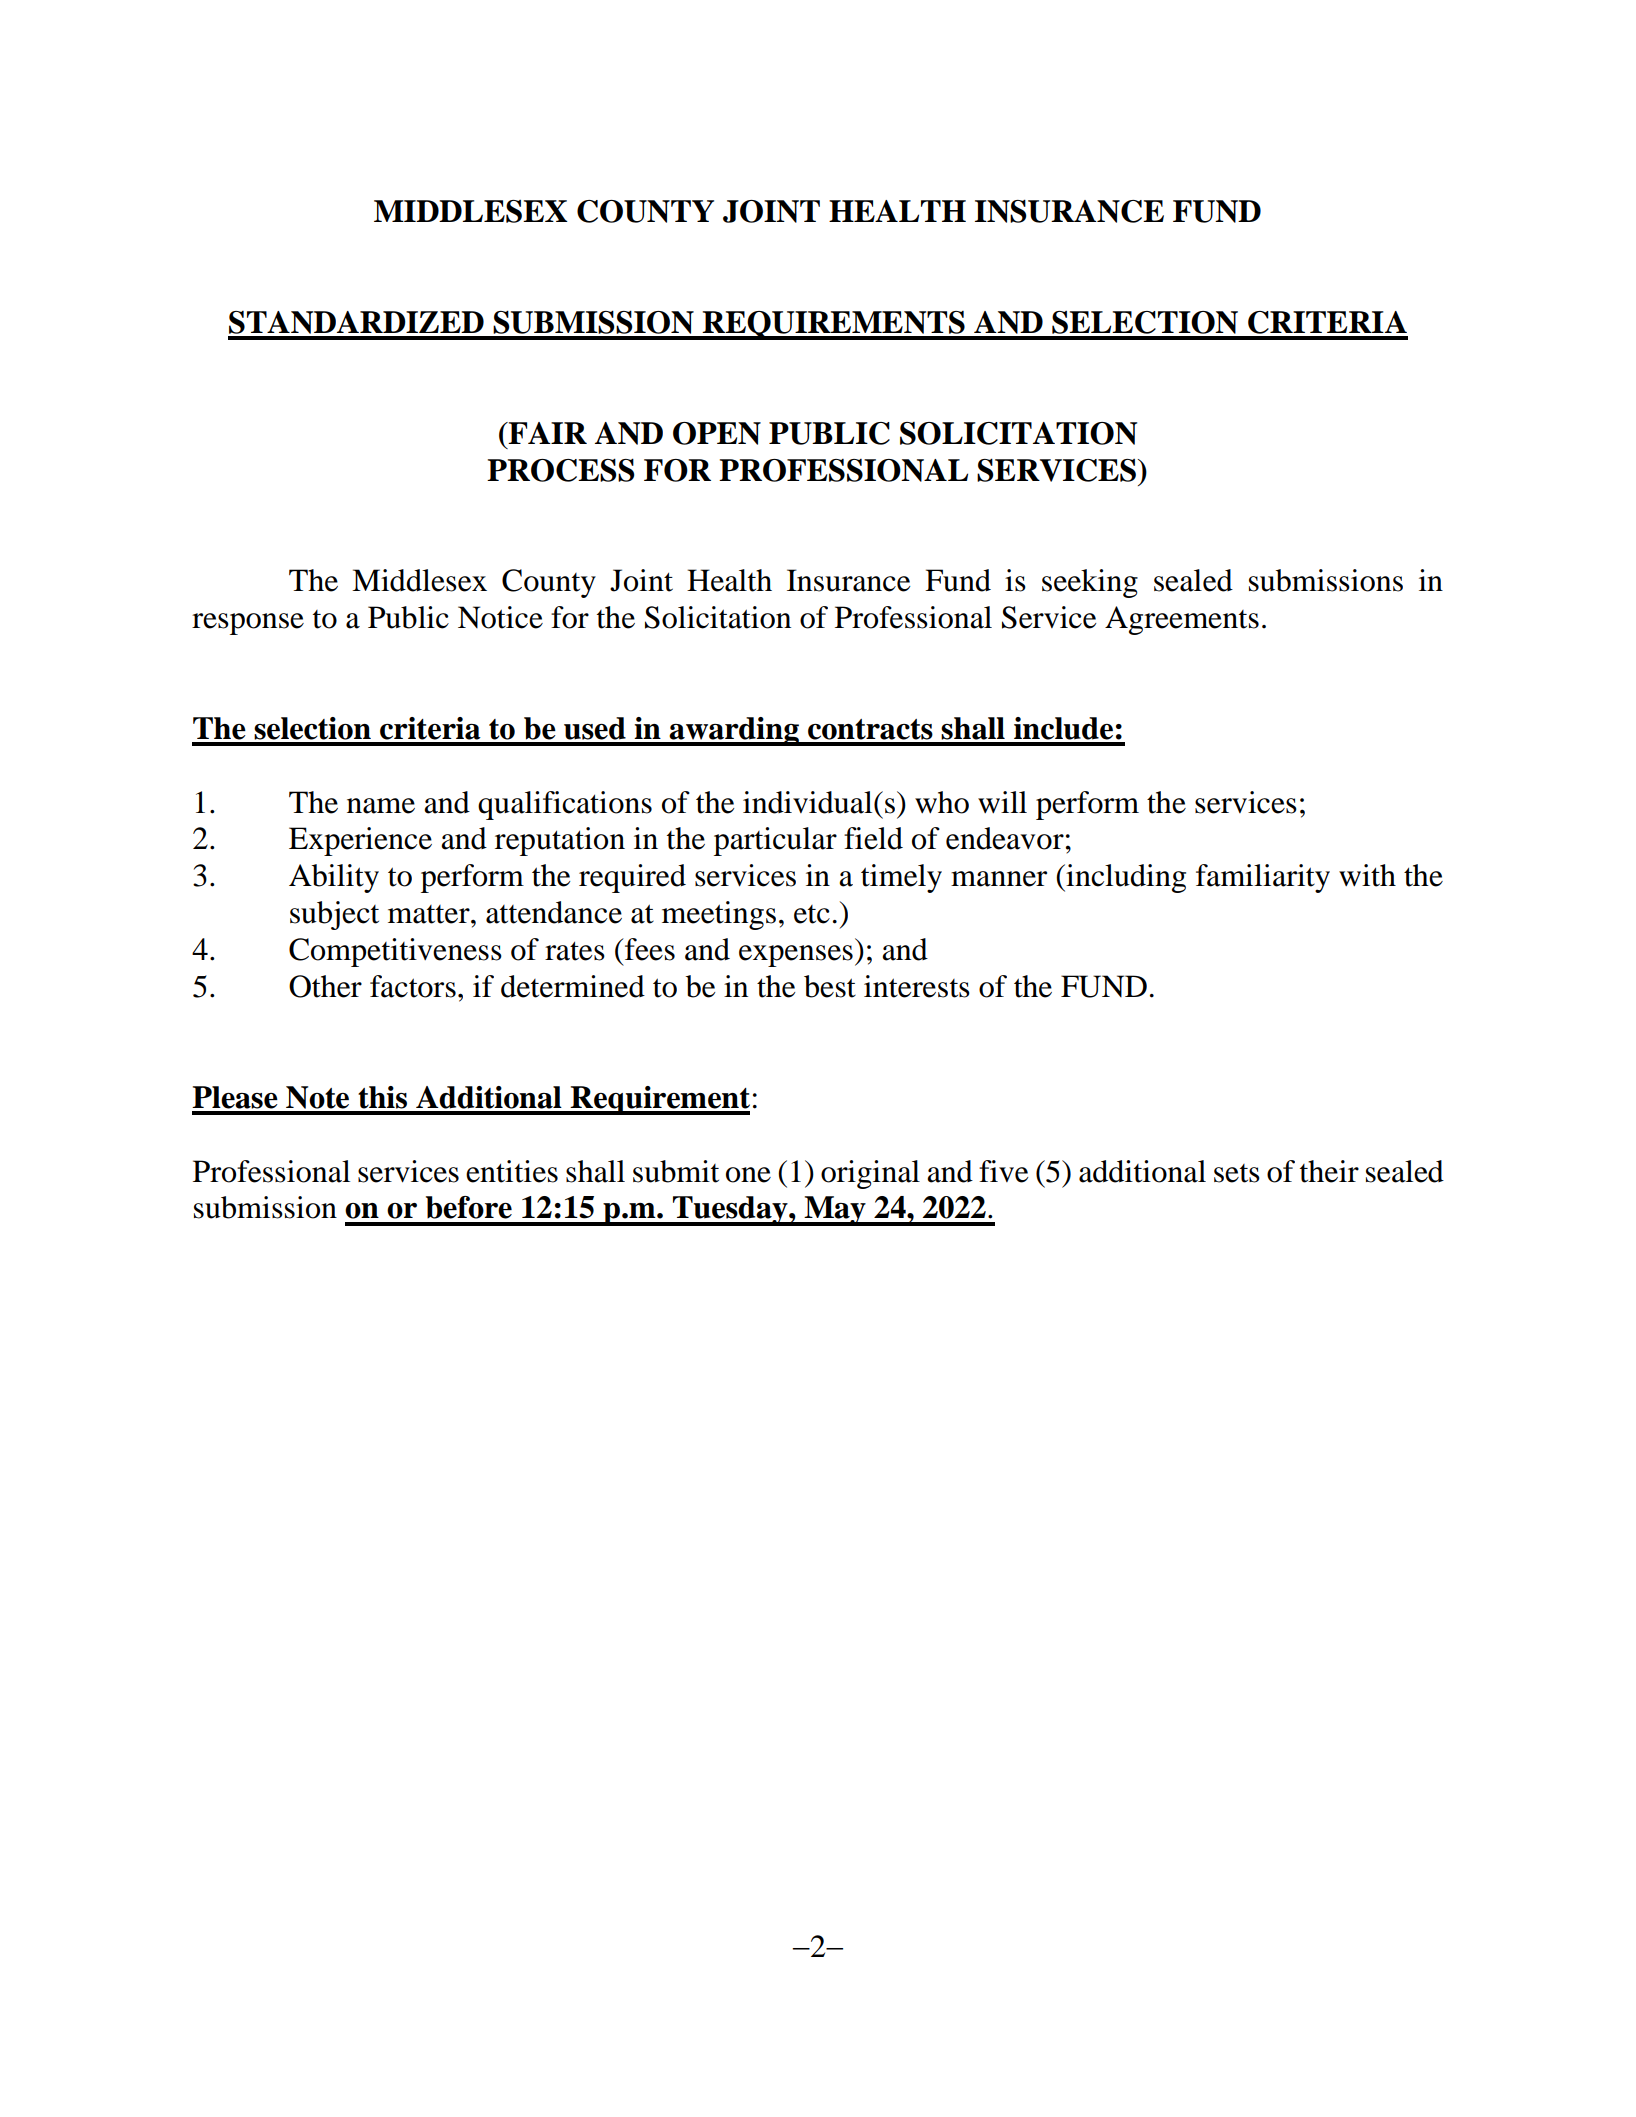 The width and height of the screenshot is (1636, 2117). Describe the element at coordinates (734, 731) in the screenshot. I see `awarding` at that location.
